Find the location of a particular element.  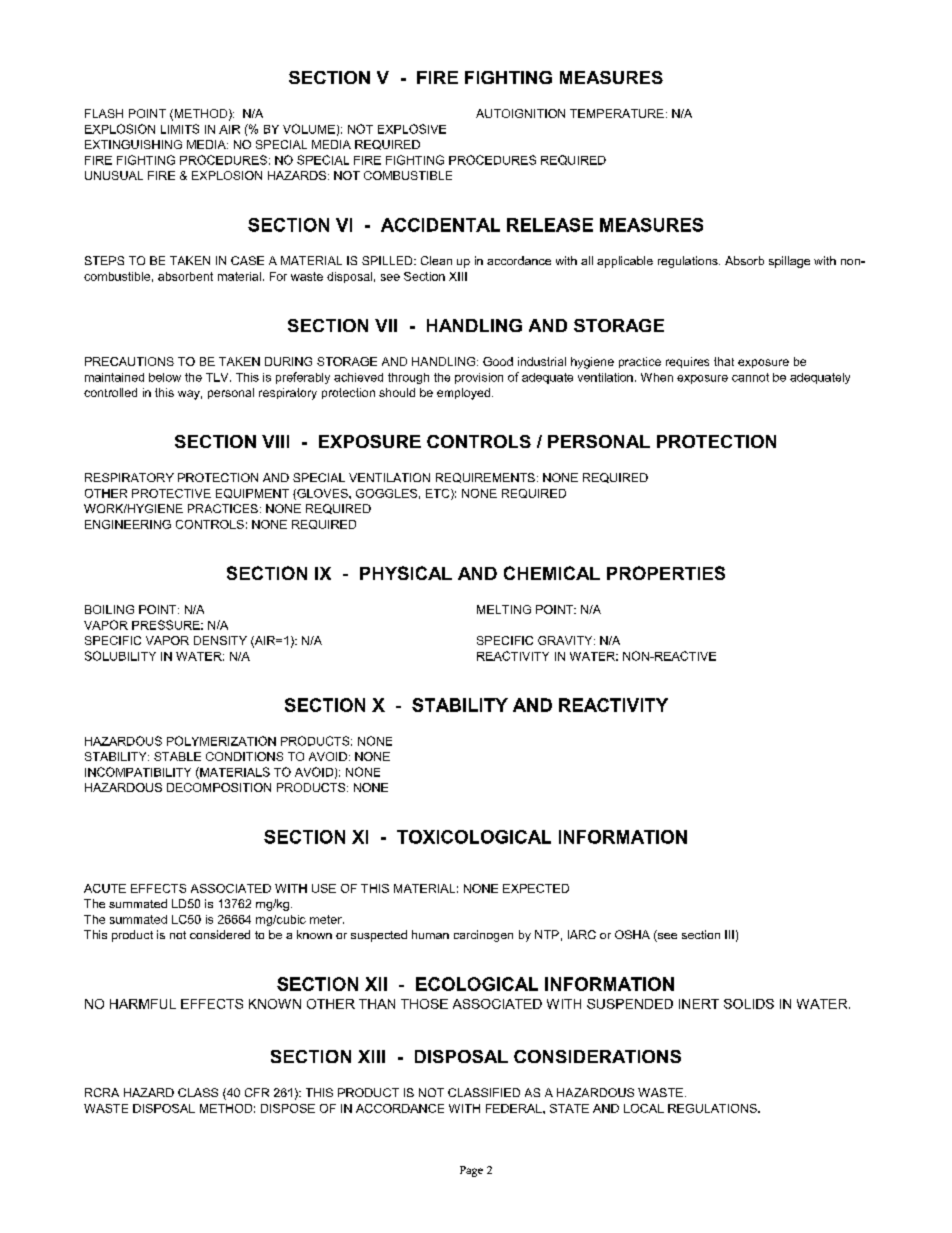

PROTECTIVE is located at coordinates (171, 493).
